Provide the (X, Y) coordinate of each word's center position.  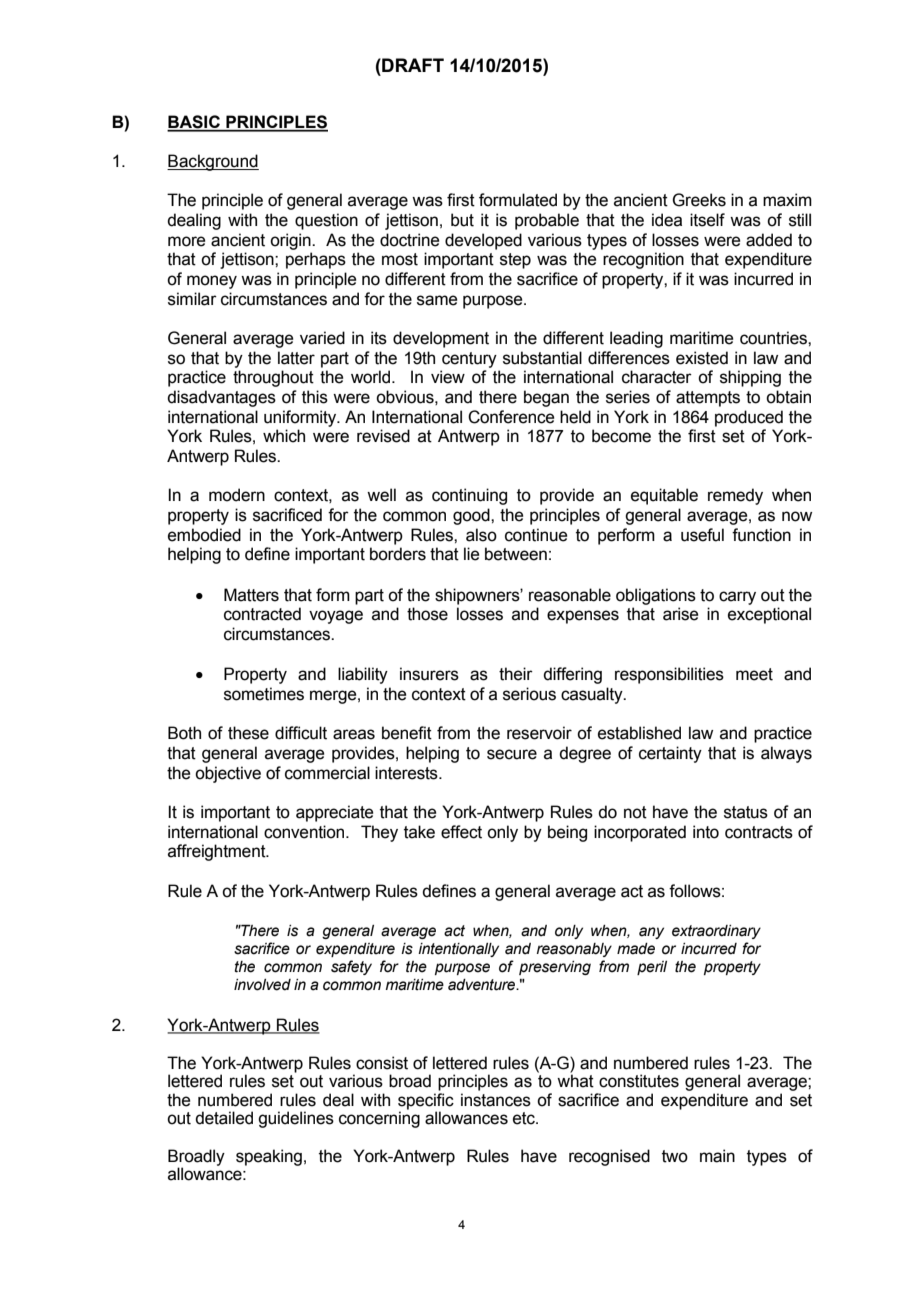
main (717, 1156)
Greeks (699, 200)
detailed (224, 1118)
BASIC (194, 123)
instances (496, 1100)
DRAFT (412, 65)
